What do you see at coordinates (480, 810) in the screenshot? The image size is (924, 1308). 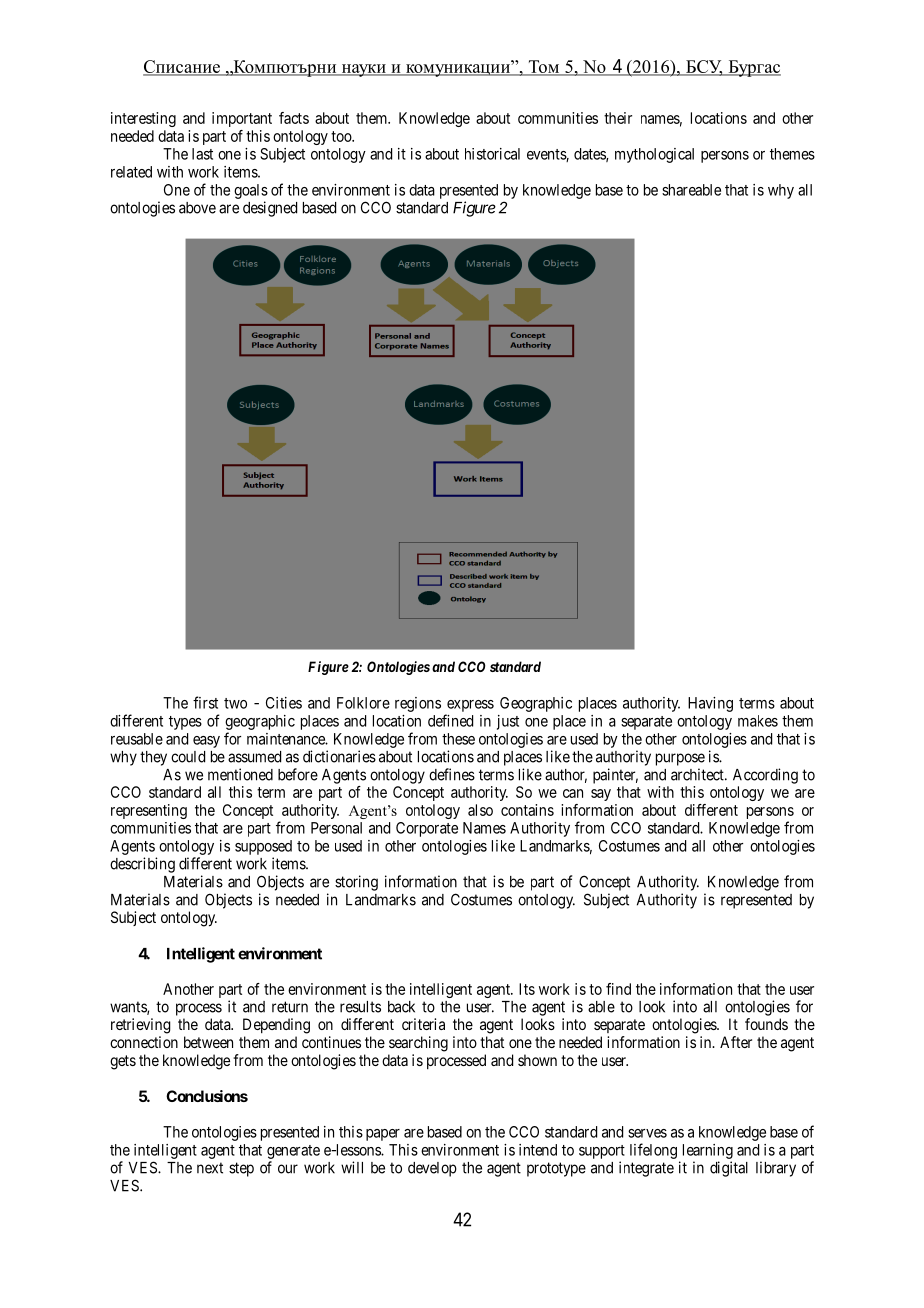 I see `also` at bounding box center [480, 810].
